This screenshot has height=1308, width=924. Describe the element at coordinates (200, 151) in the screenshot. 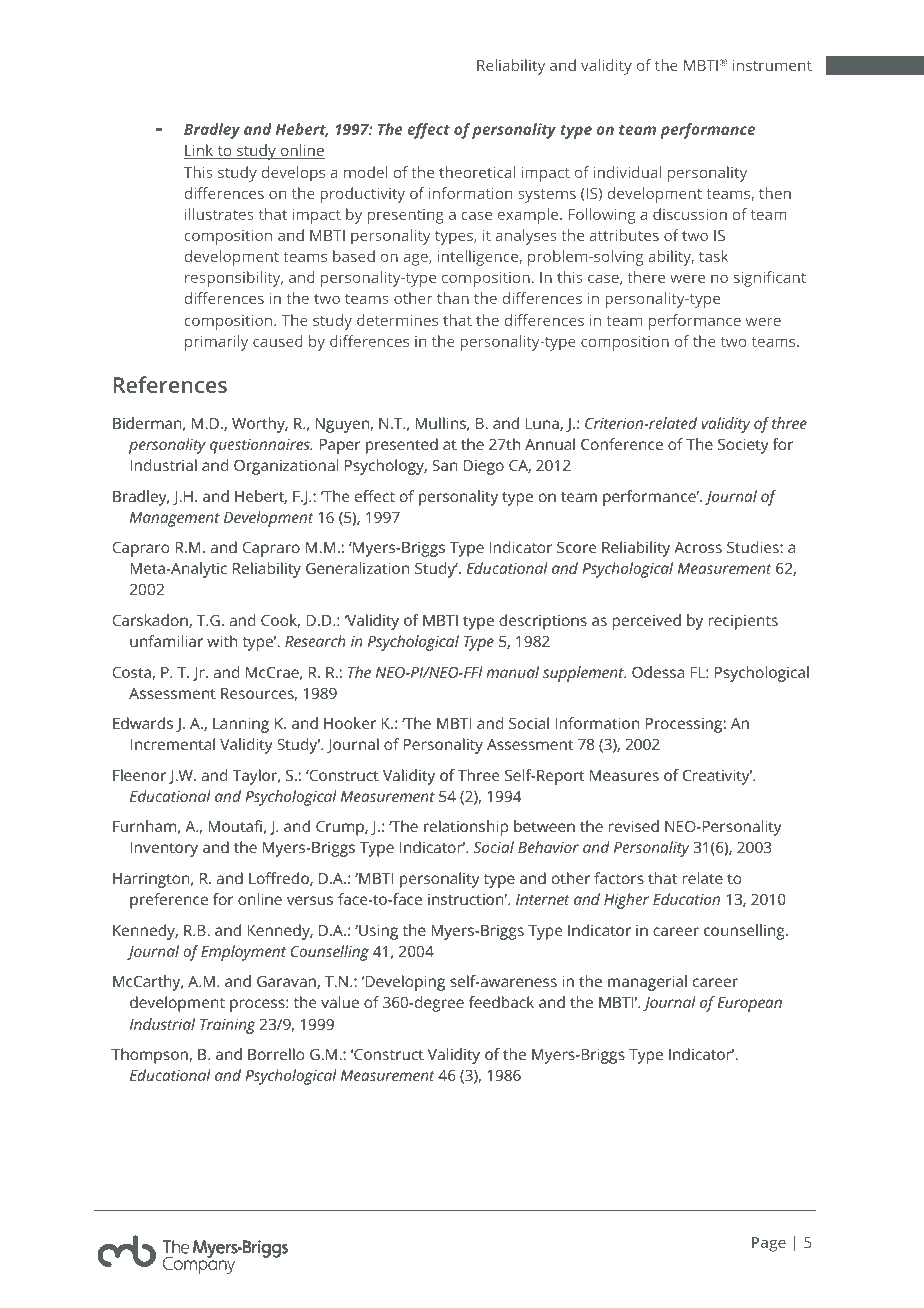

I see `Link` at that location.
